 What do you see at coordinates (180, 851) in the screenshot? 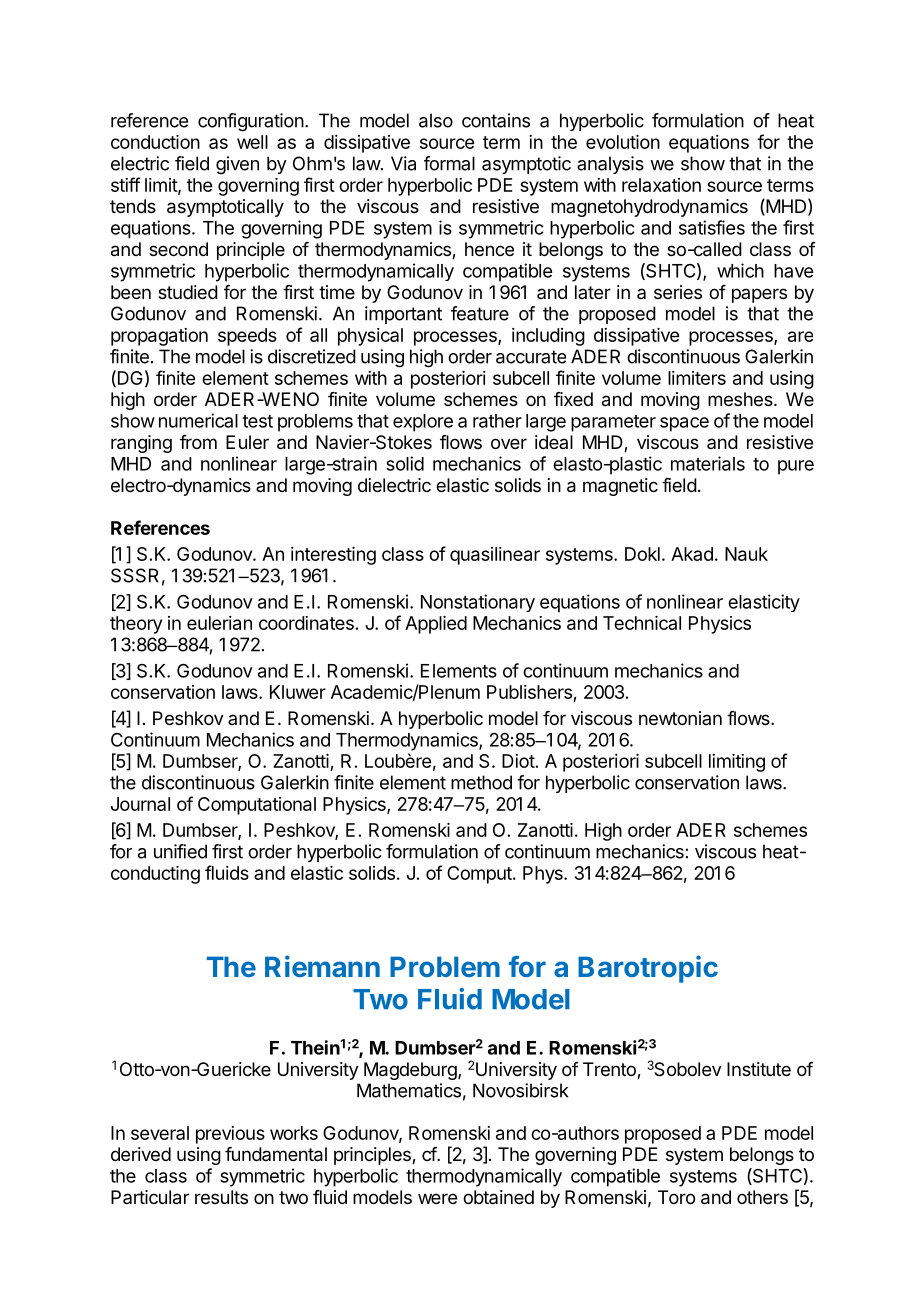
I see `unified` at bounding box center [180, 851].
